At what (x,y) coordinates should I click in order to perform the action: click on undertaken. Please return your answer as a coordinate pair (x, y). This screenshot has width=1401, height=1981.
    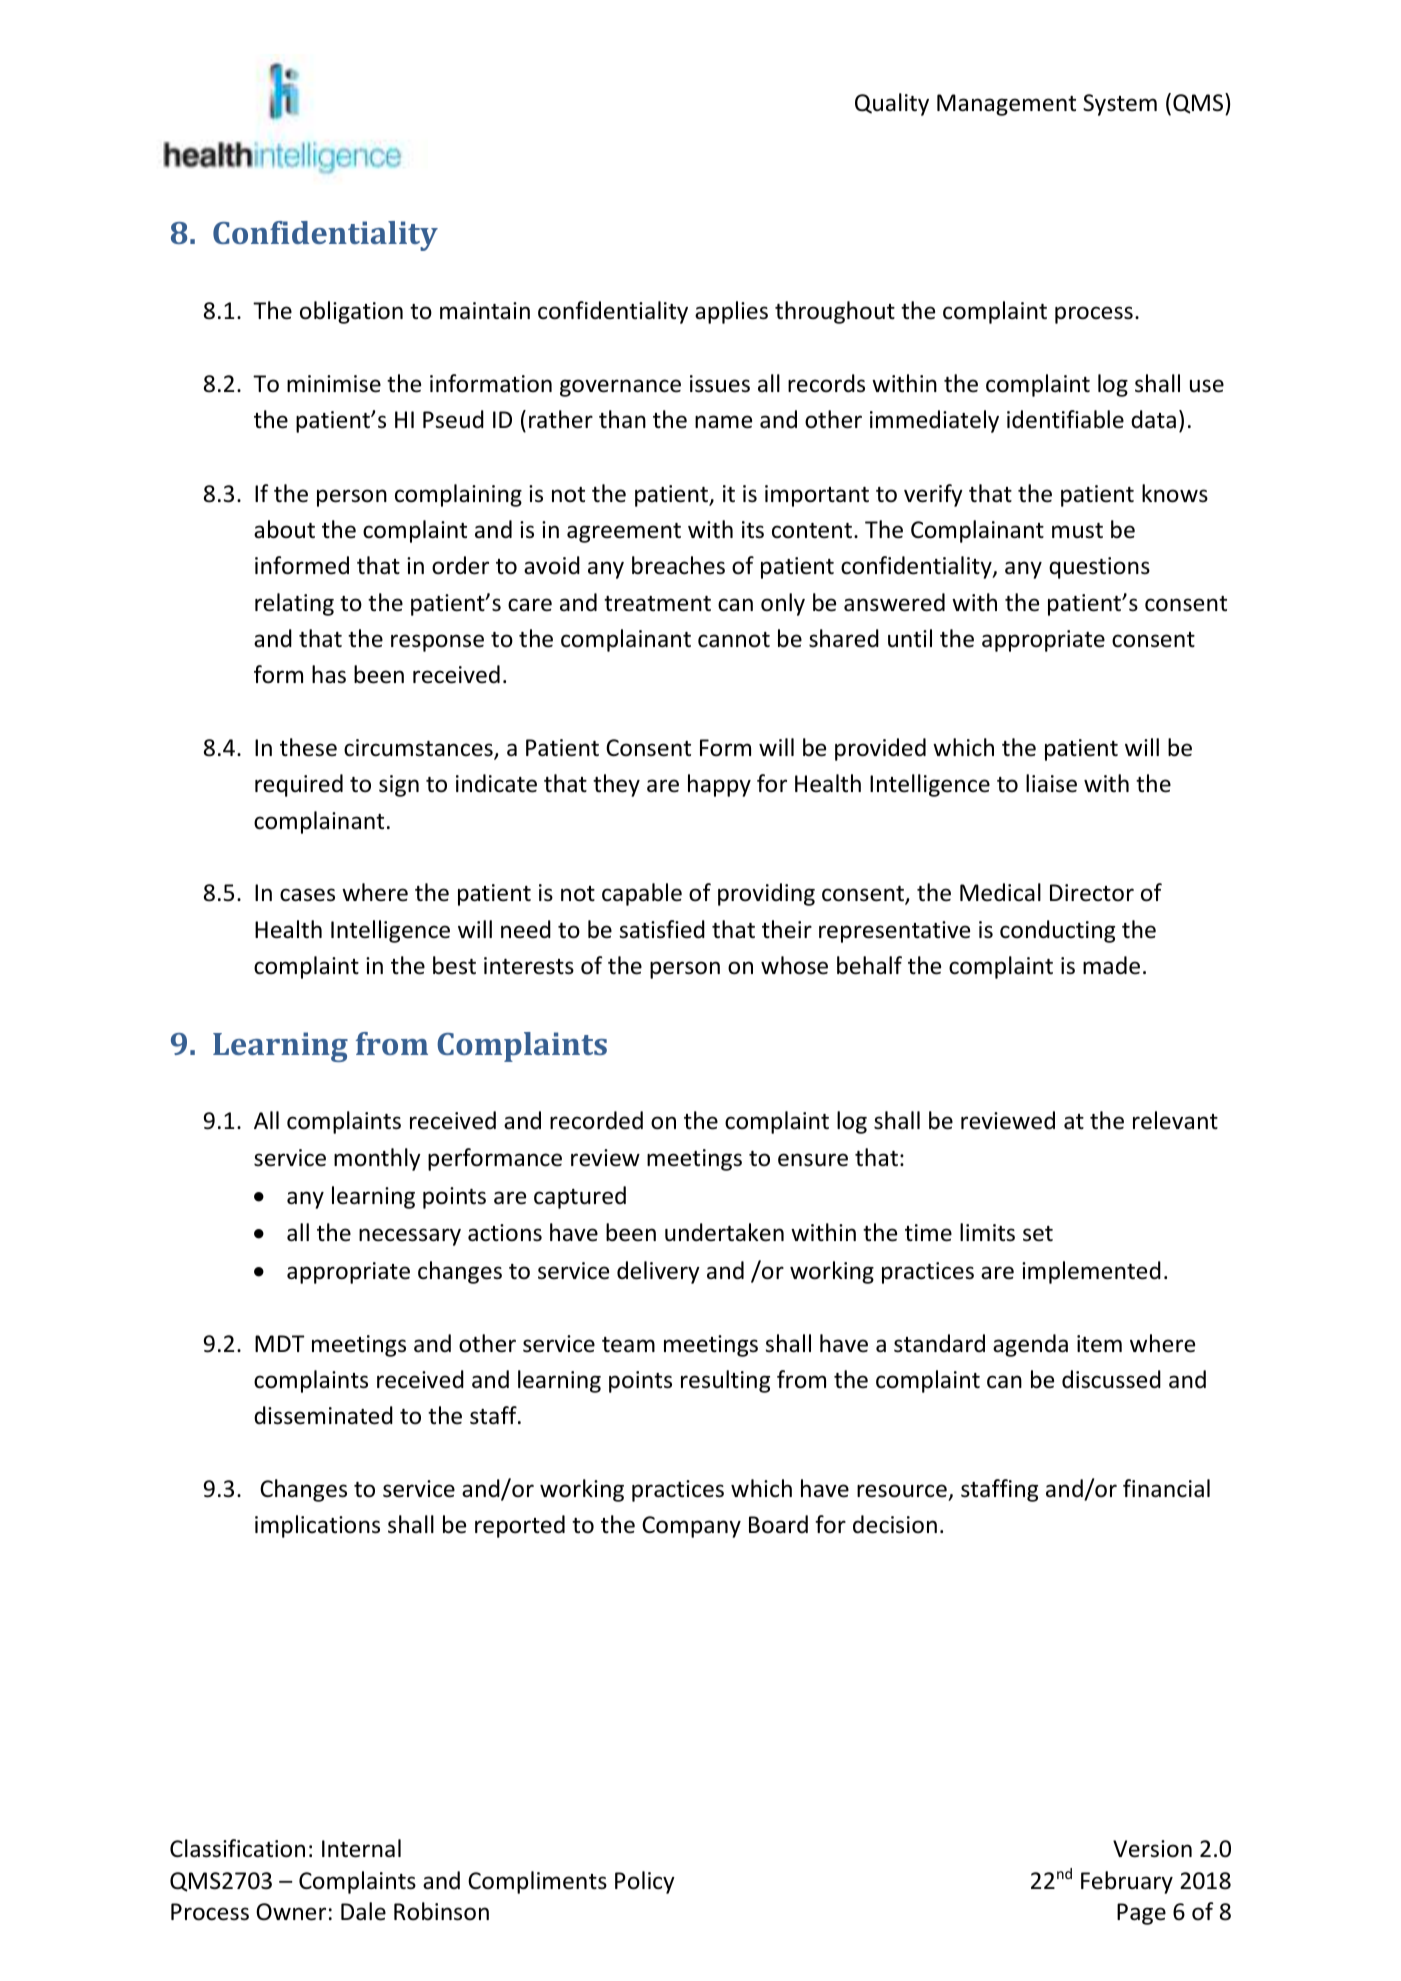
    Looking at the image, I should click on (724, 1232).
